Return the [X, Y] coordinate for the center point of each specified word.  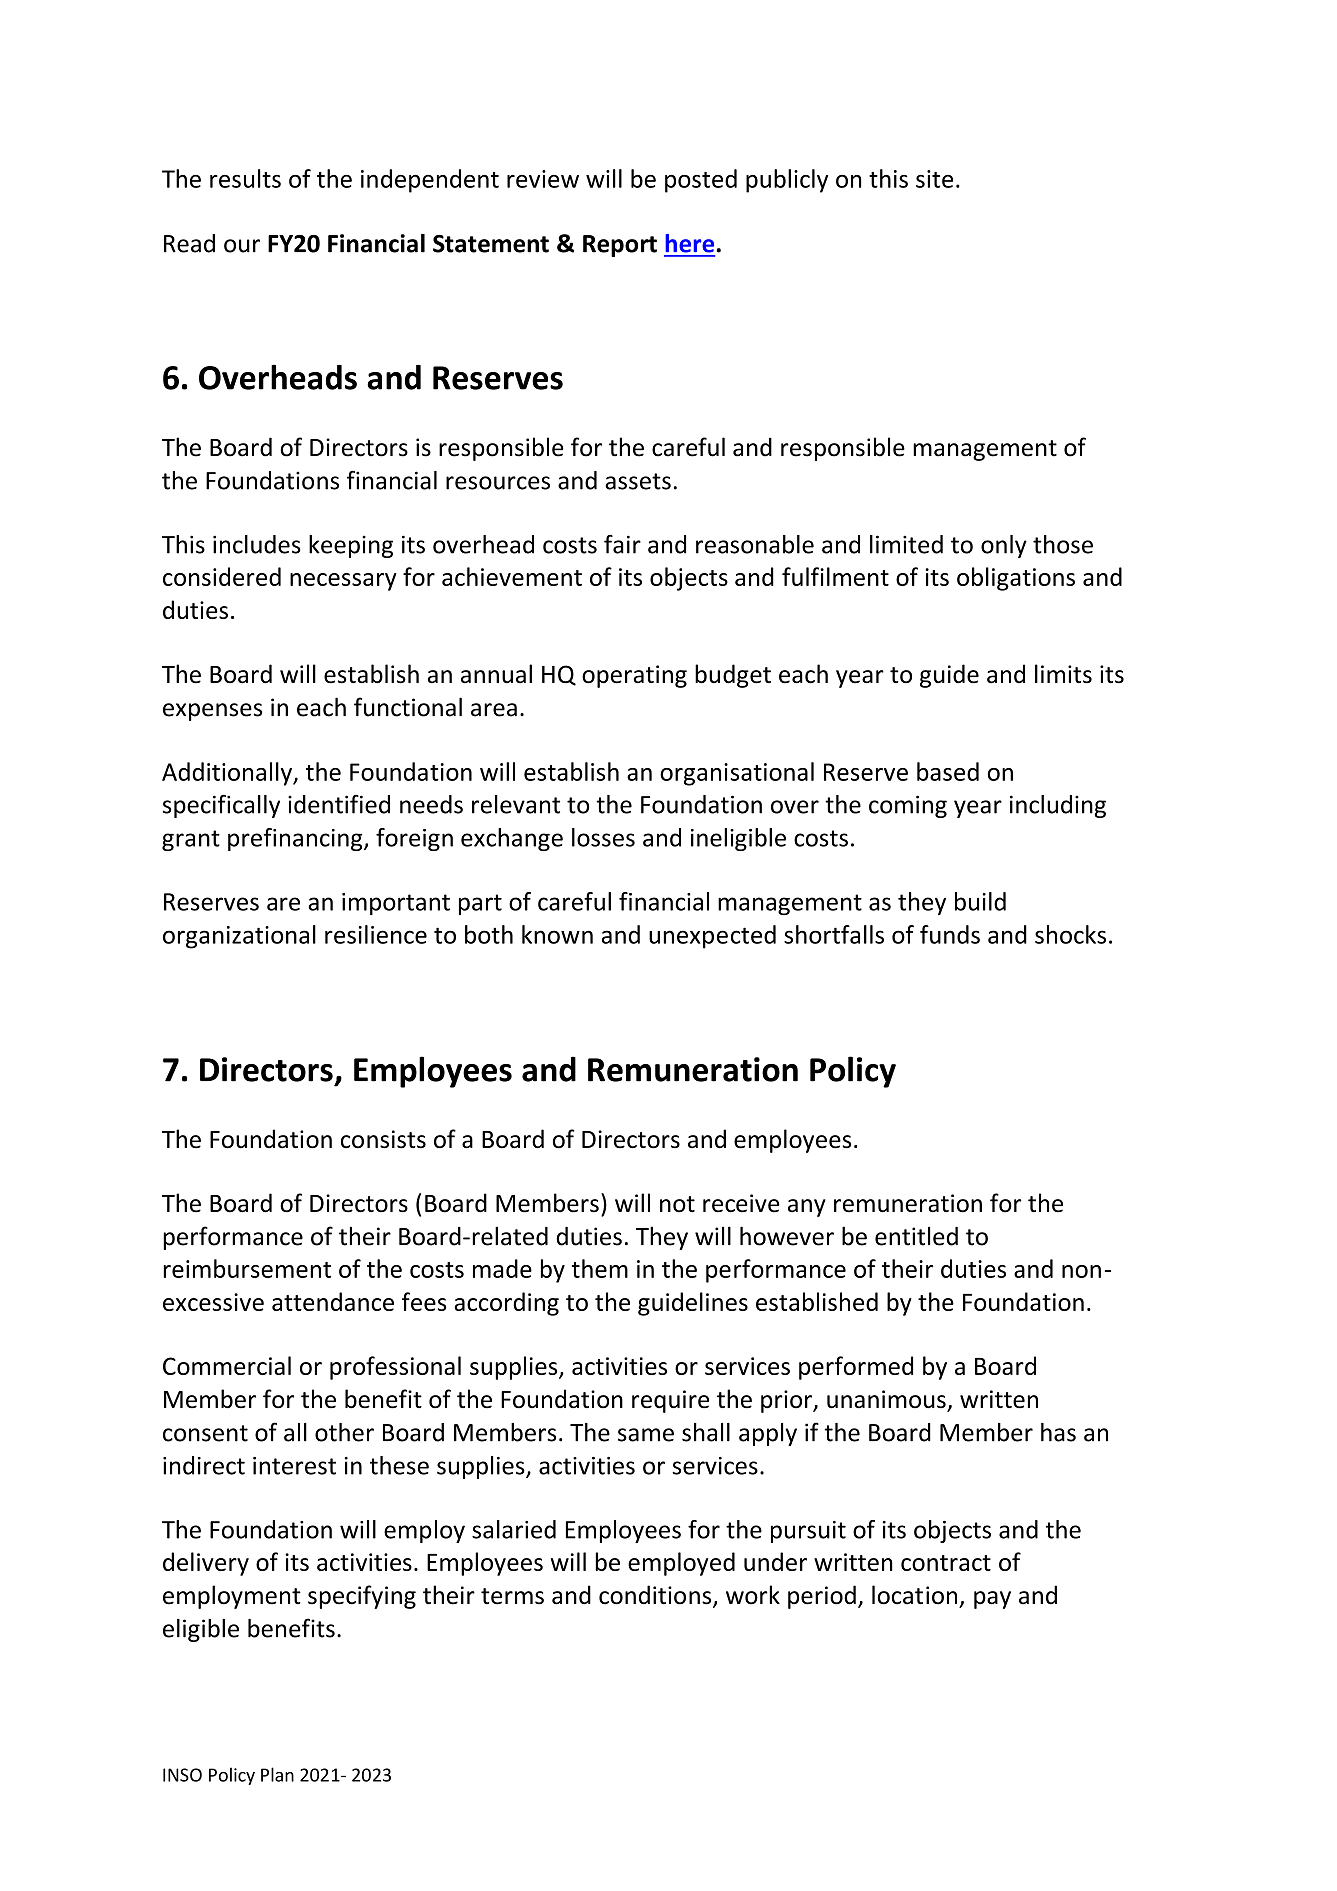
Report [620, 246]
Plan [277, 1774]
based [948, 771]
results [245, 178]
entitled [916, 1236]
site [934, 179]
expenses [212, 712]
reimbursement [247, 1268]
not [677, 1204]
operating [634, 676]
